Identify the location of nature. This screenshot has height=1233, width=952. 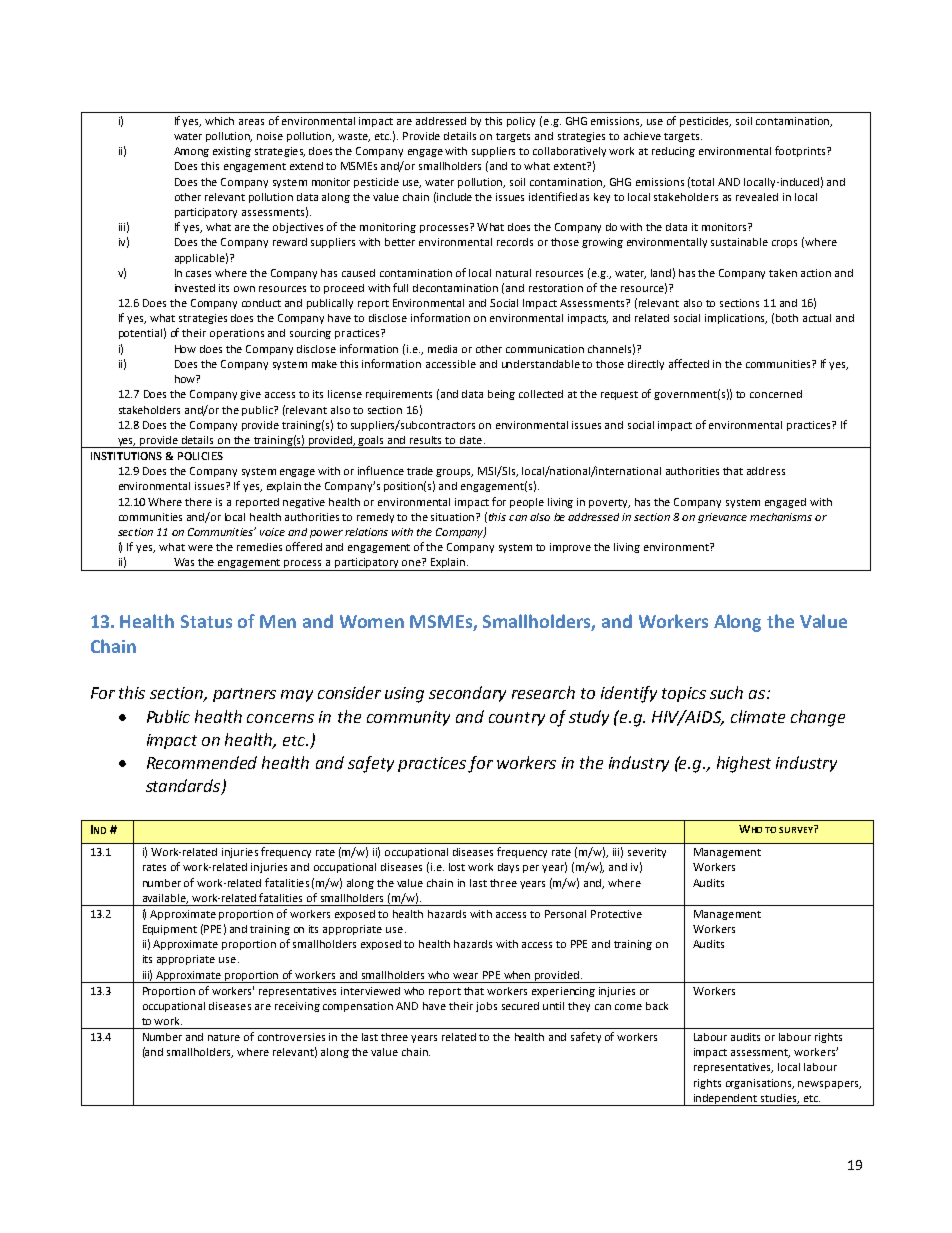
(224, 1037).
